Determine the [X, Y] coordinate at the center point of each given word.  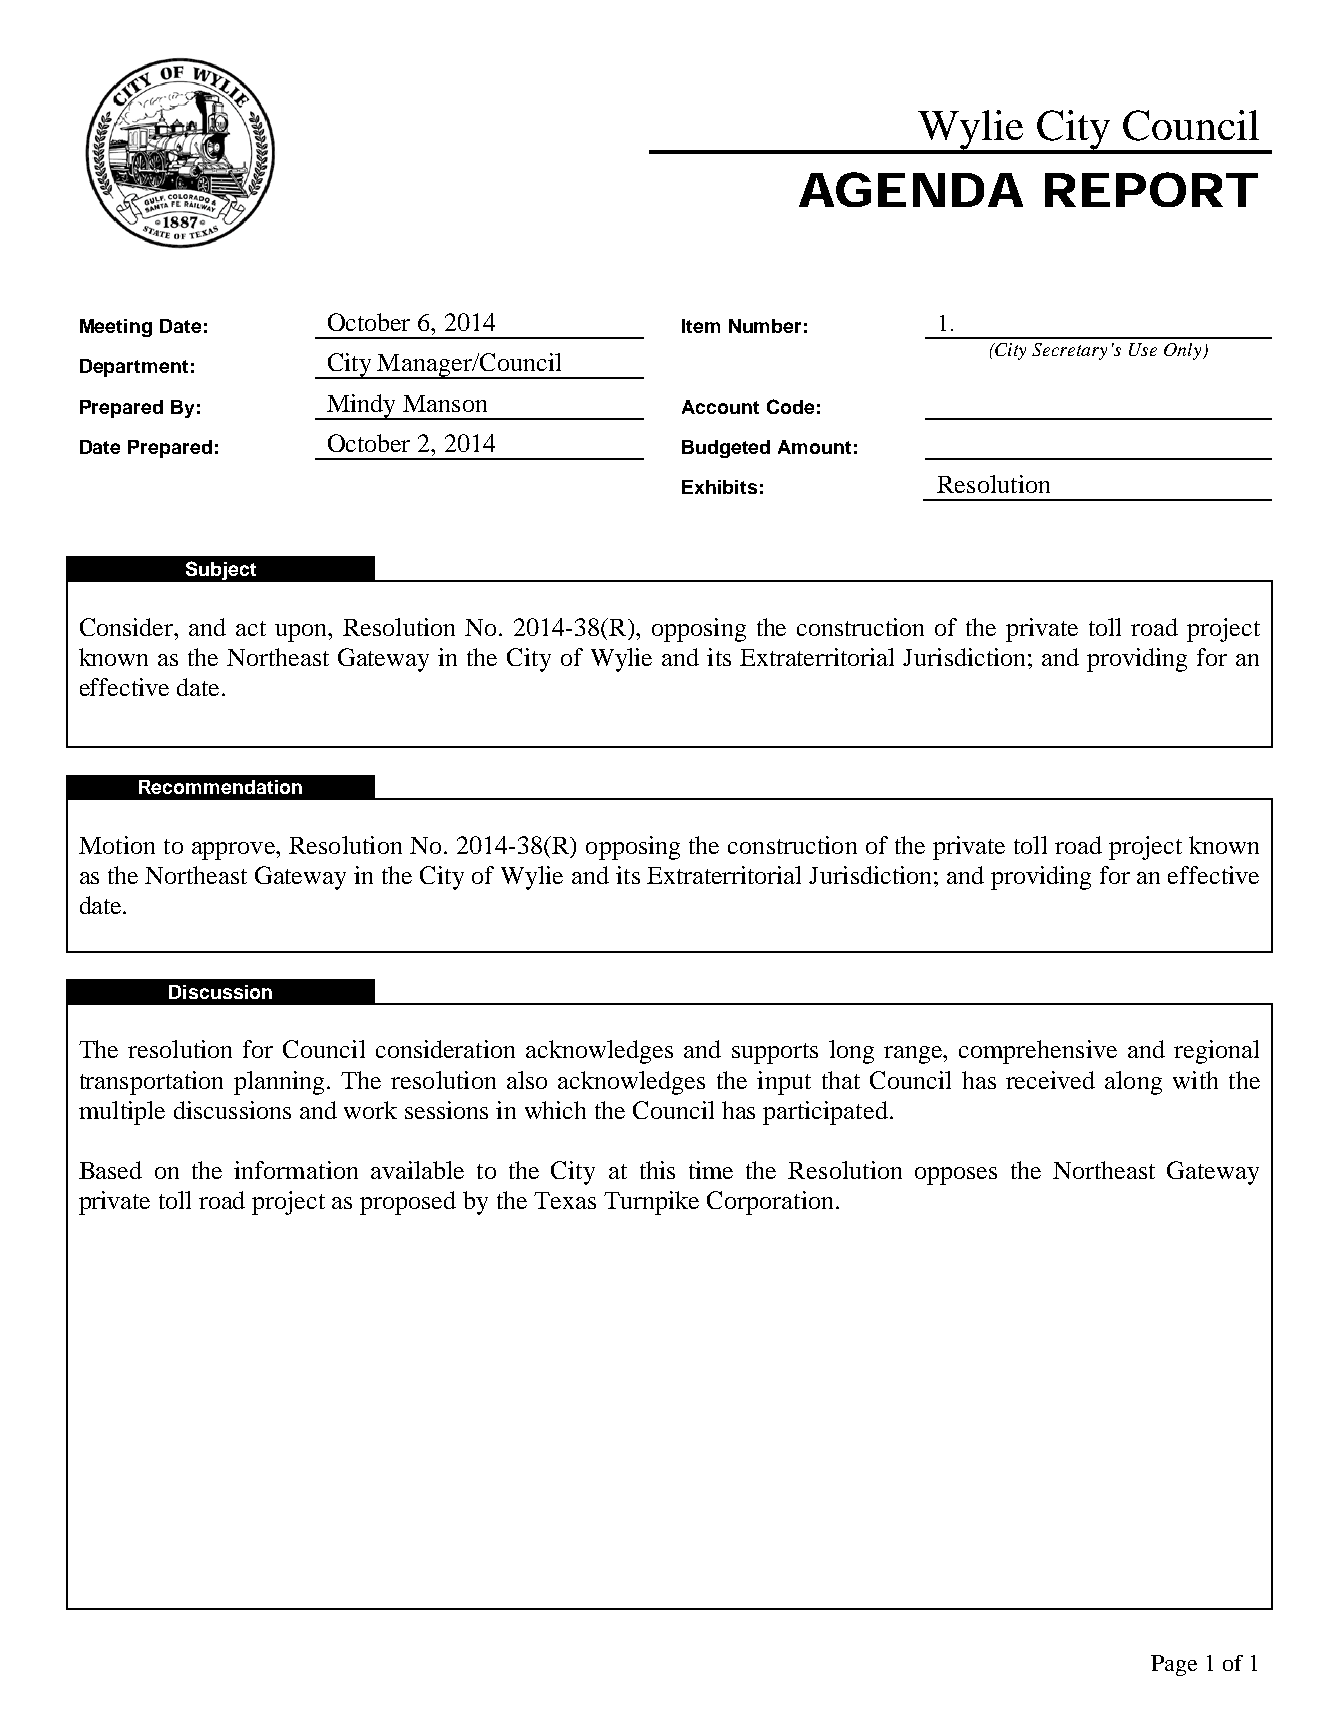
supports [775, 1053]
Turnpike [651, 1203]
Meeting [116, 328]
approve [234, 851]
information [296, 1170]
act [251, 628]
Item [701, 326]
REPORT [1151, 189]
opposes [956, 1176]
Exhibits [719, 487]
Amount [814, 447]
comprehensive [1038, 1052]
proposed [408, 1203]
